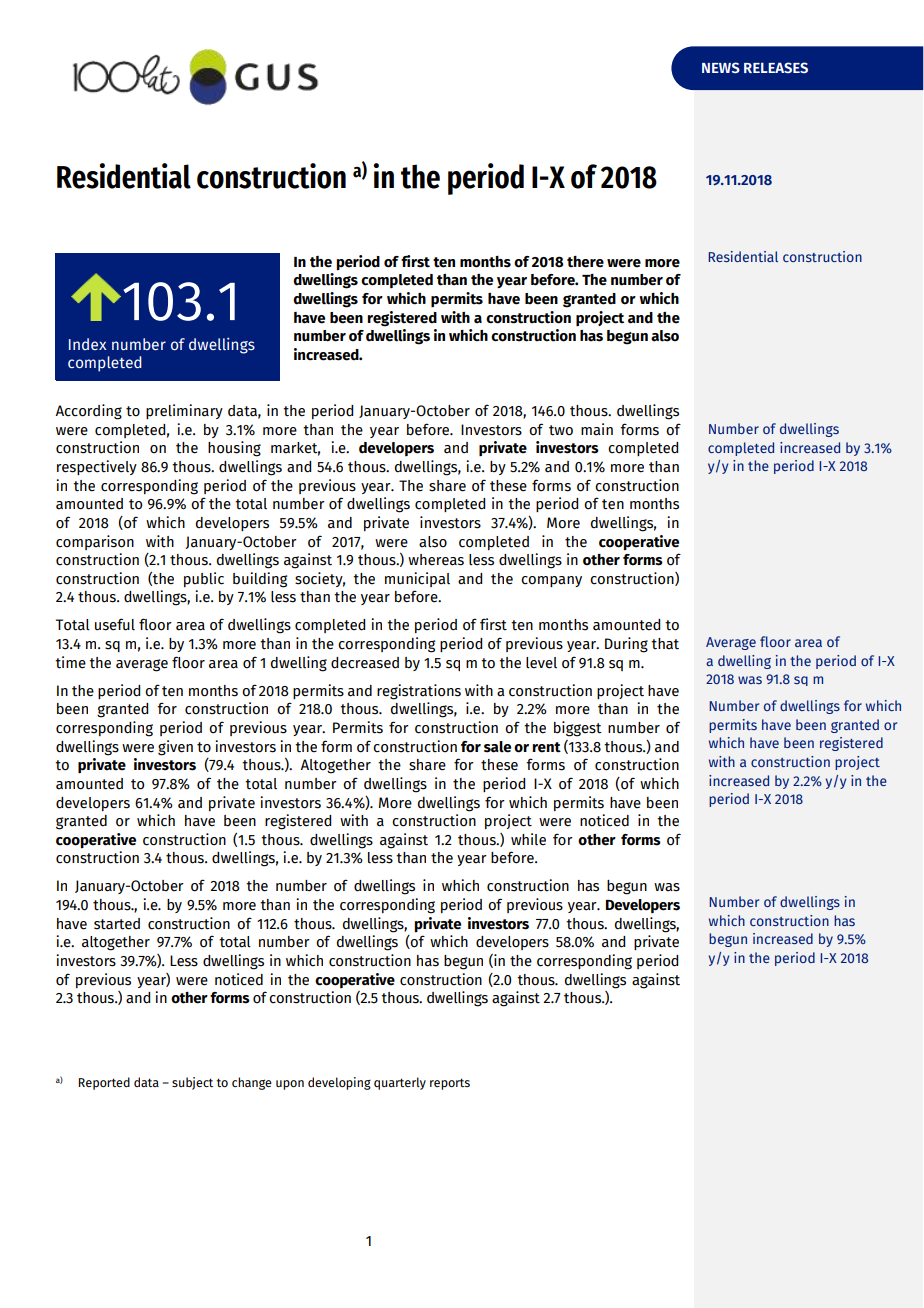  I want to click on there, so click(585, 262).
